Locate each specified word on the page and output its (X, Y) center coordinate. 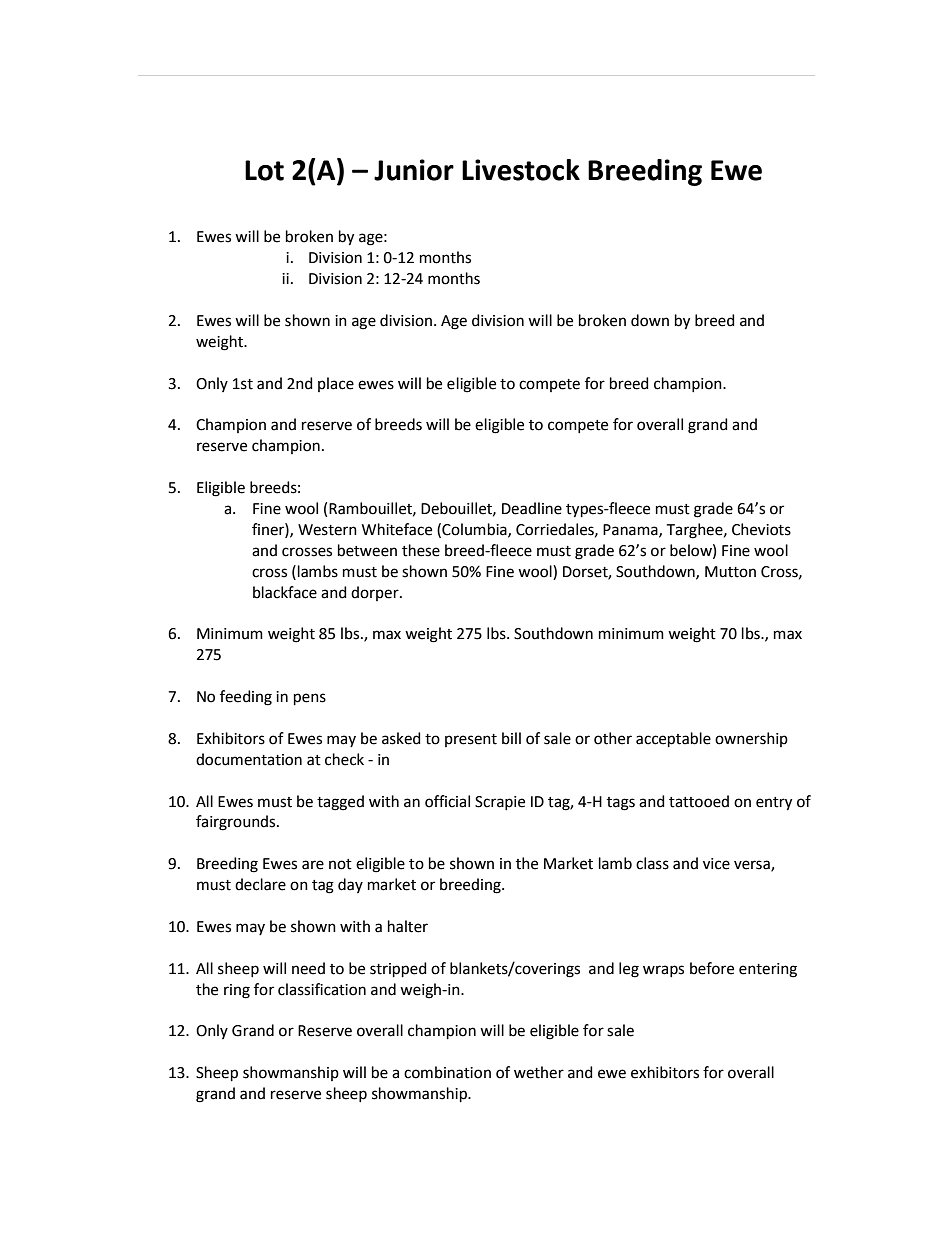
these (421, 550)
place (336, 384)
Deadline (532, 508)
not (340, 864)
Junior (414, 170)
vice (716, 864)
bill (511, 738)
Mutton (730, 572)
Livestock (521, 170)
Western (327, 530)
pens (310, 699)
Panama (631, 530)
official (447, 801)
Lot (264, 170)
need (308, 968)
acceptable (673, 739)
